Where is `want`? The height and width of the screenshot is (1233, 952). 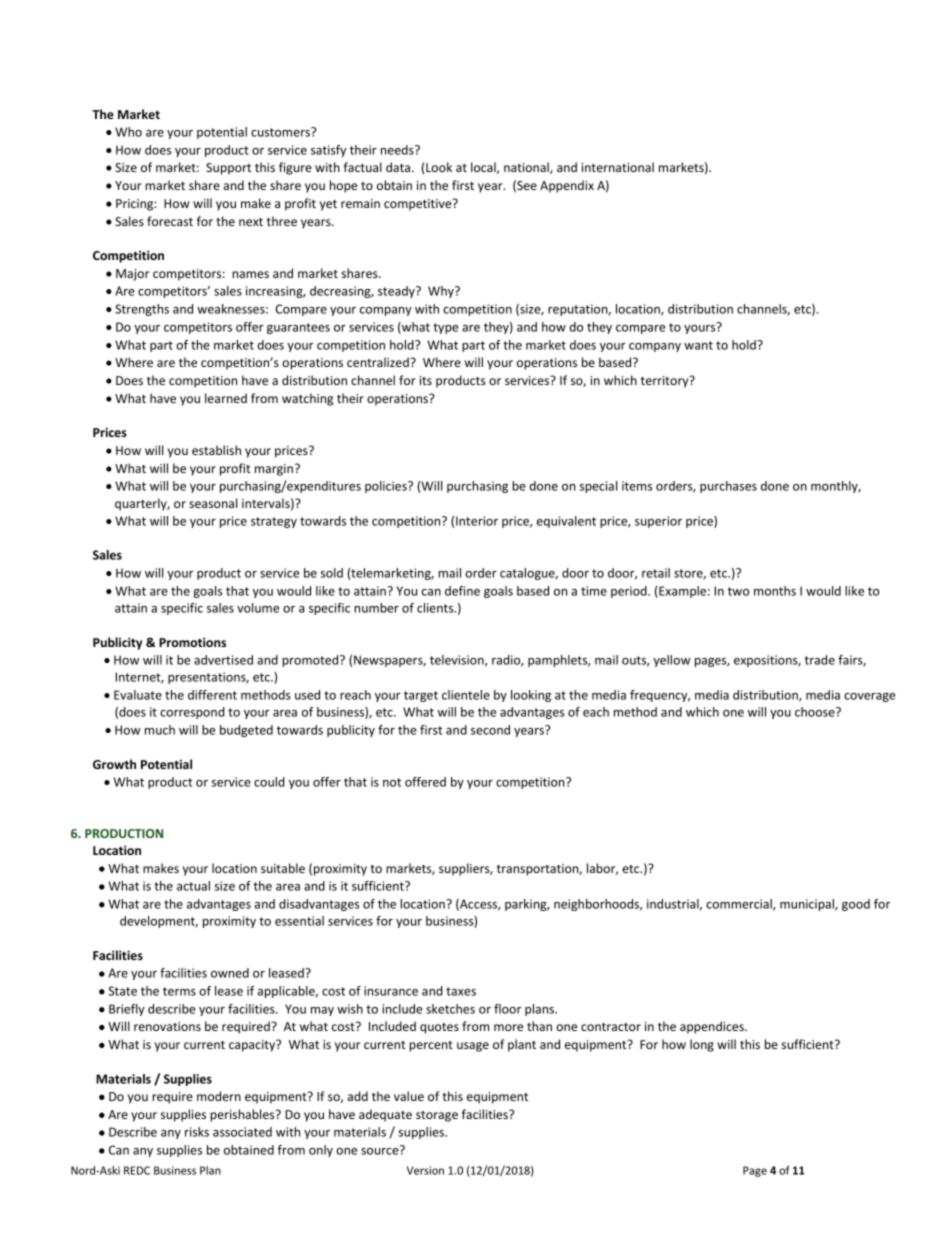 want is located at coordinates (698, 345).
